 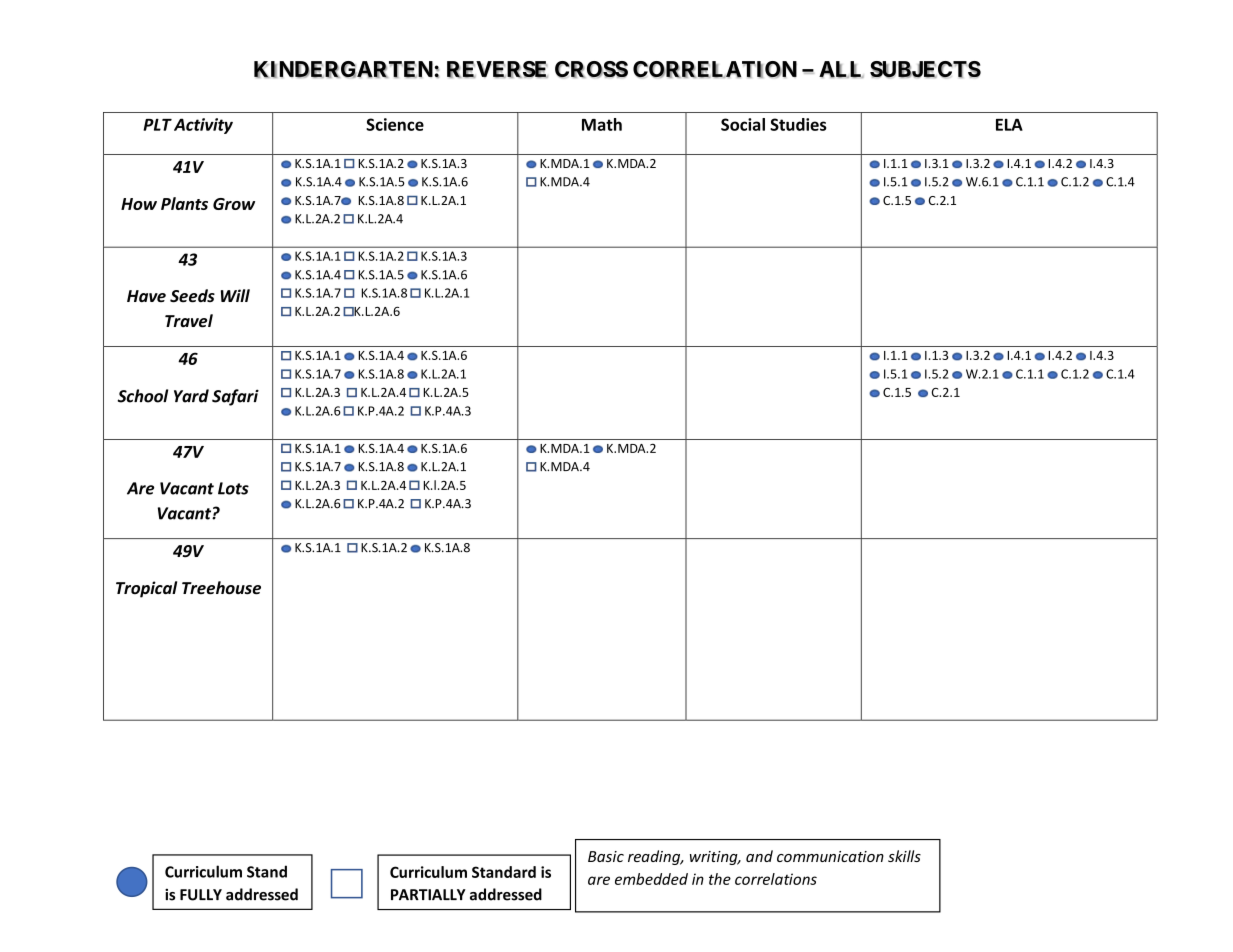 I want to click on communication, so click(x=830, y=856).
